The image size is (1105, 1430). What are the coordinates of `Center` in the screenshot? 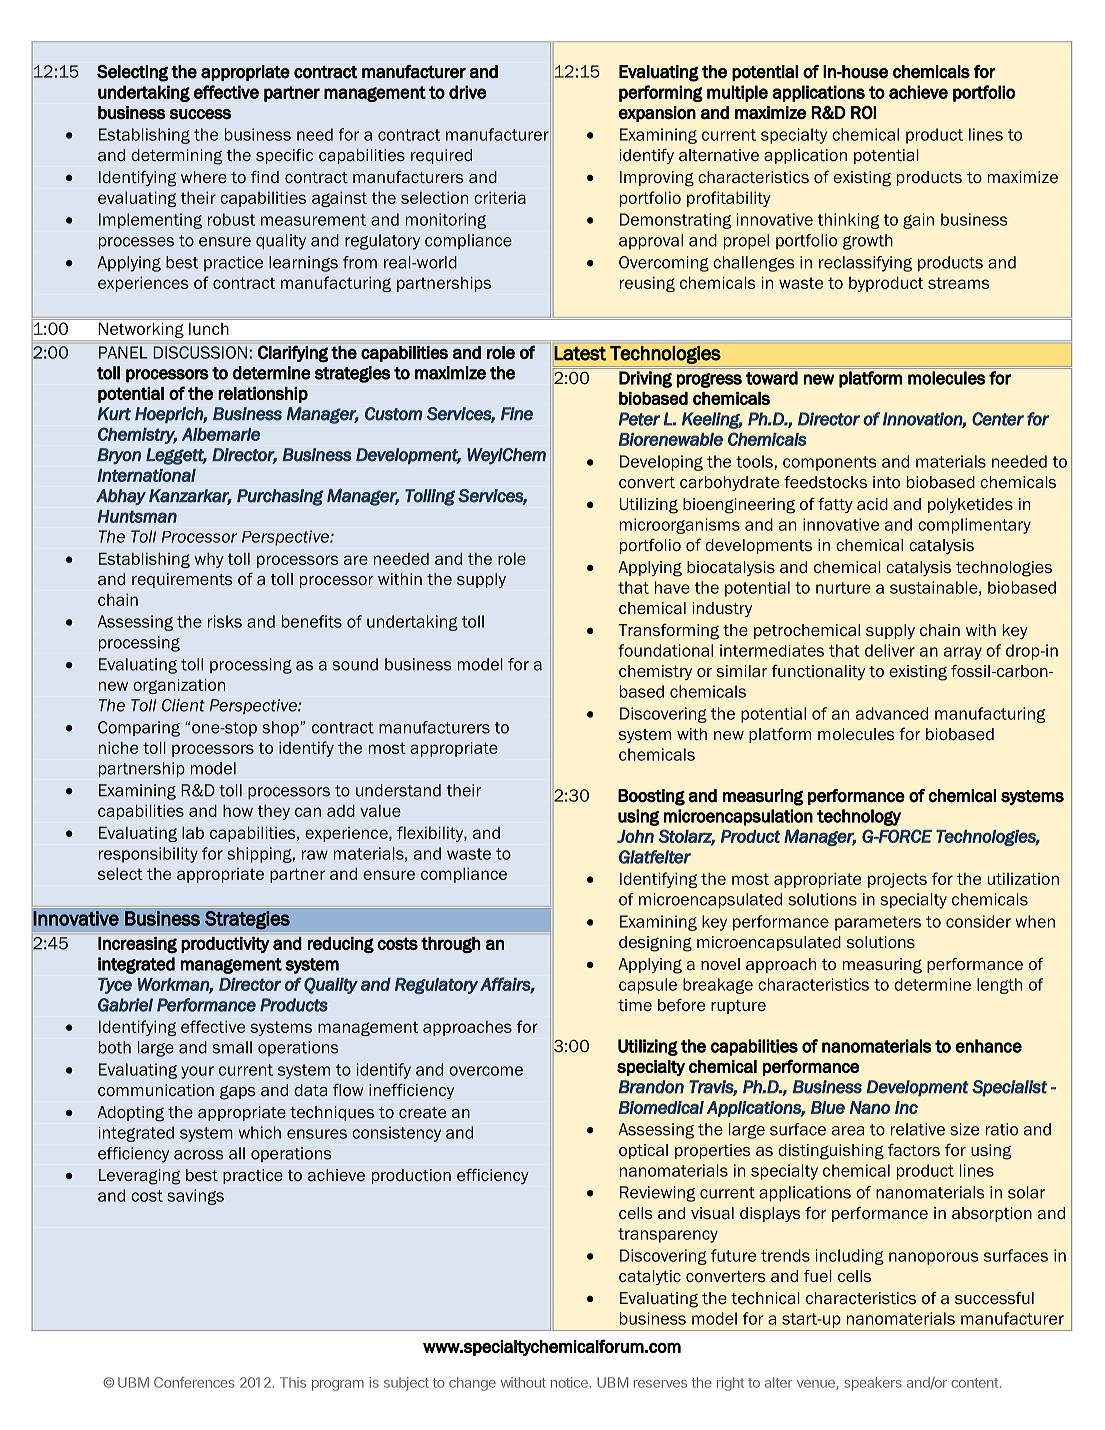 It's located at (998, 419).
